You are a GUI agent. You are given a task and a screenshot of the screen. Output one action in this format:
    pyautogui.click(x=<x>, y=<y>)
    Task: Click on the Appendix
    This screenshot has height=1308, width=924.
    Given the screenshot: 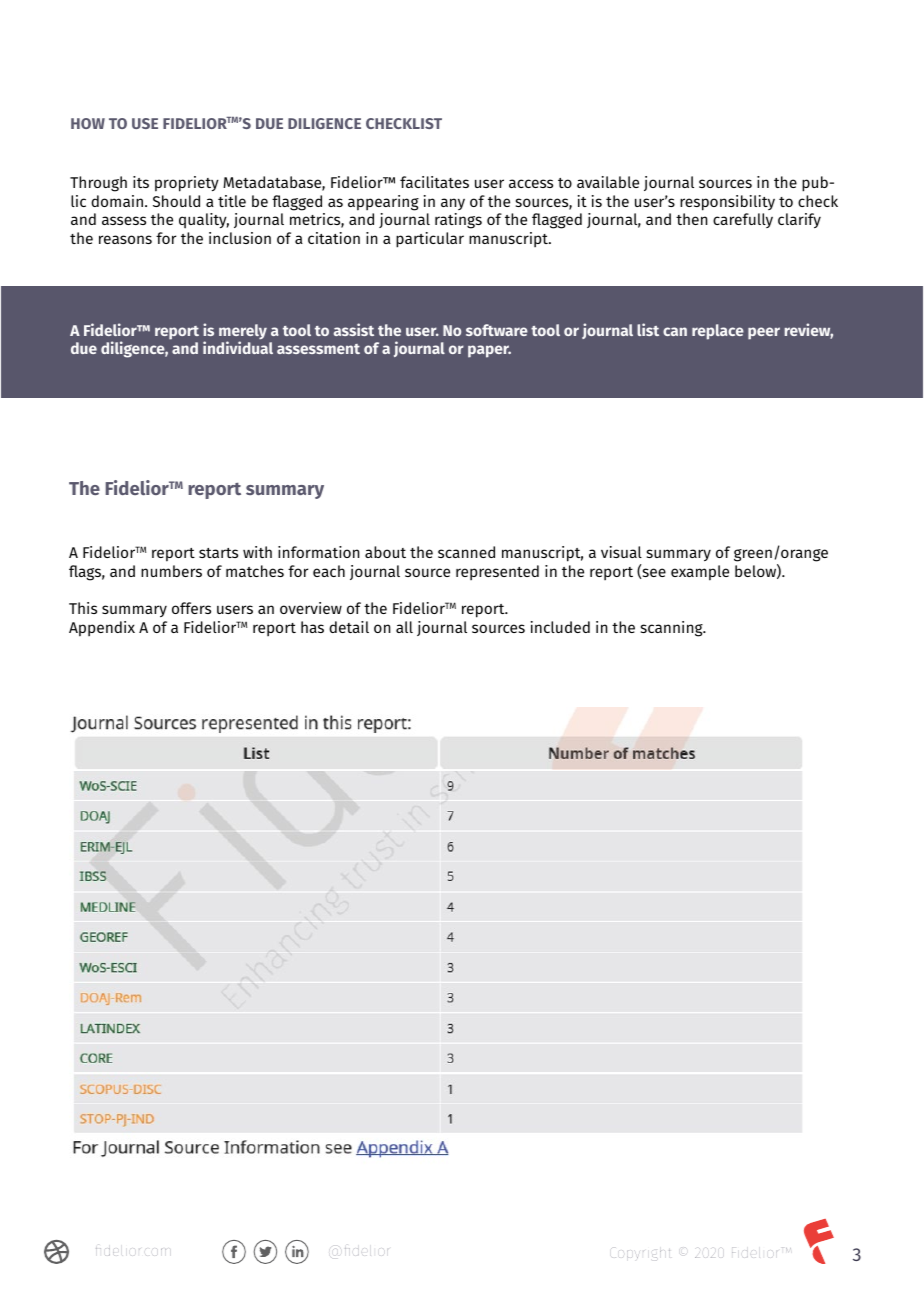 What is the action you would take?
    pyautogui.click(x=102, y=629)
